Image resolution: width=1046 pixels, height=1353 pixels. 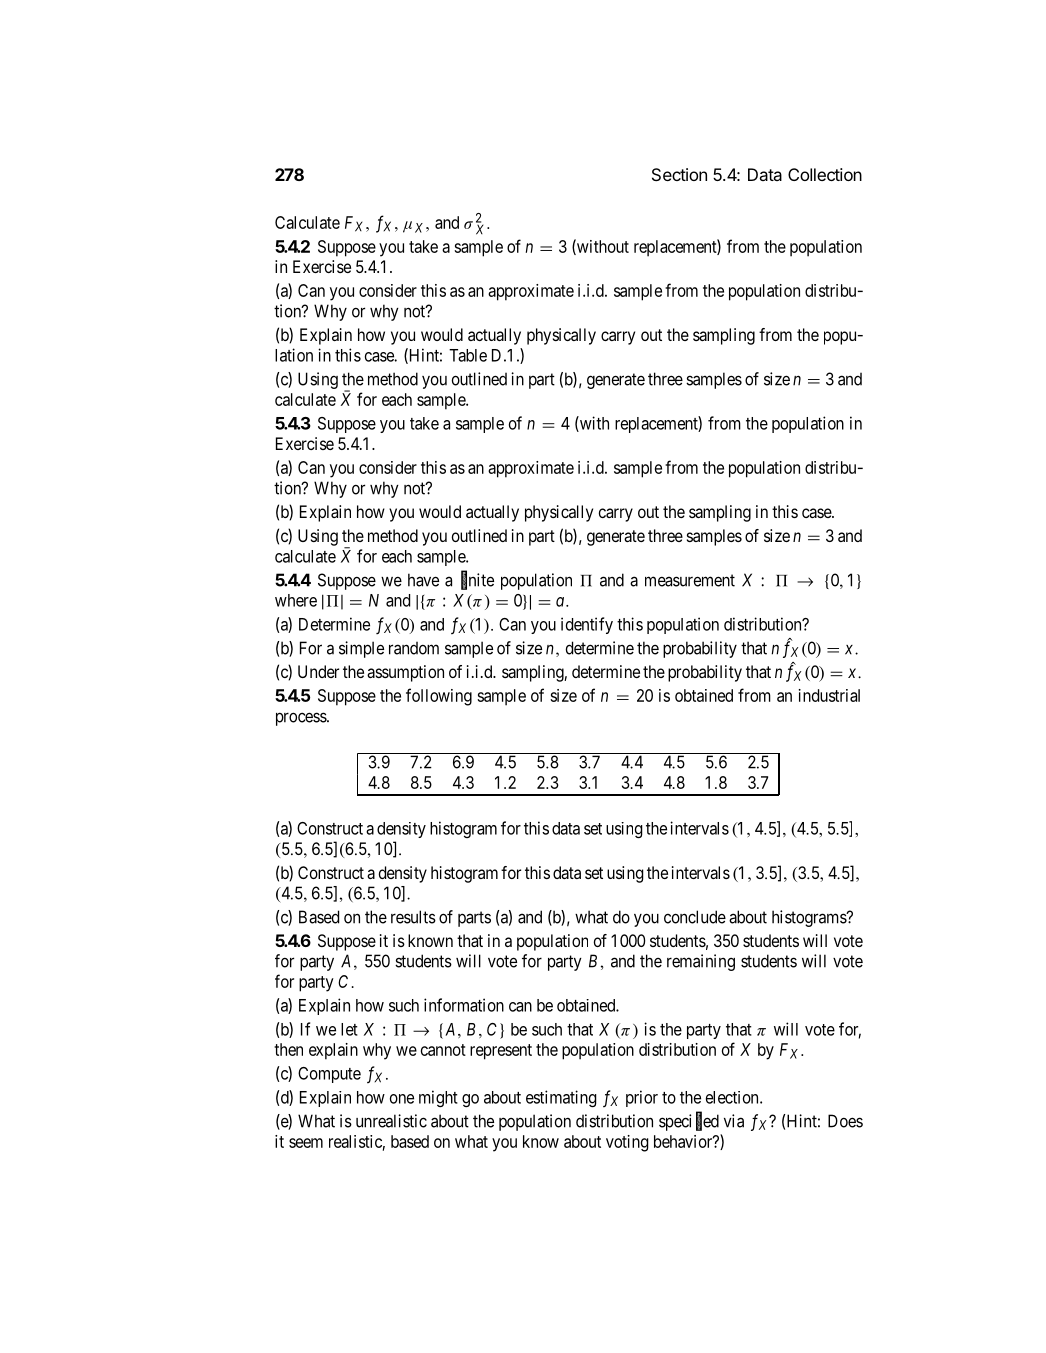 I want to click on Table, so click(x=468, y=355).
